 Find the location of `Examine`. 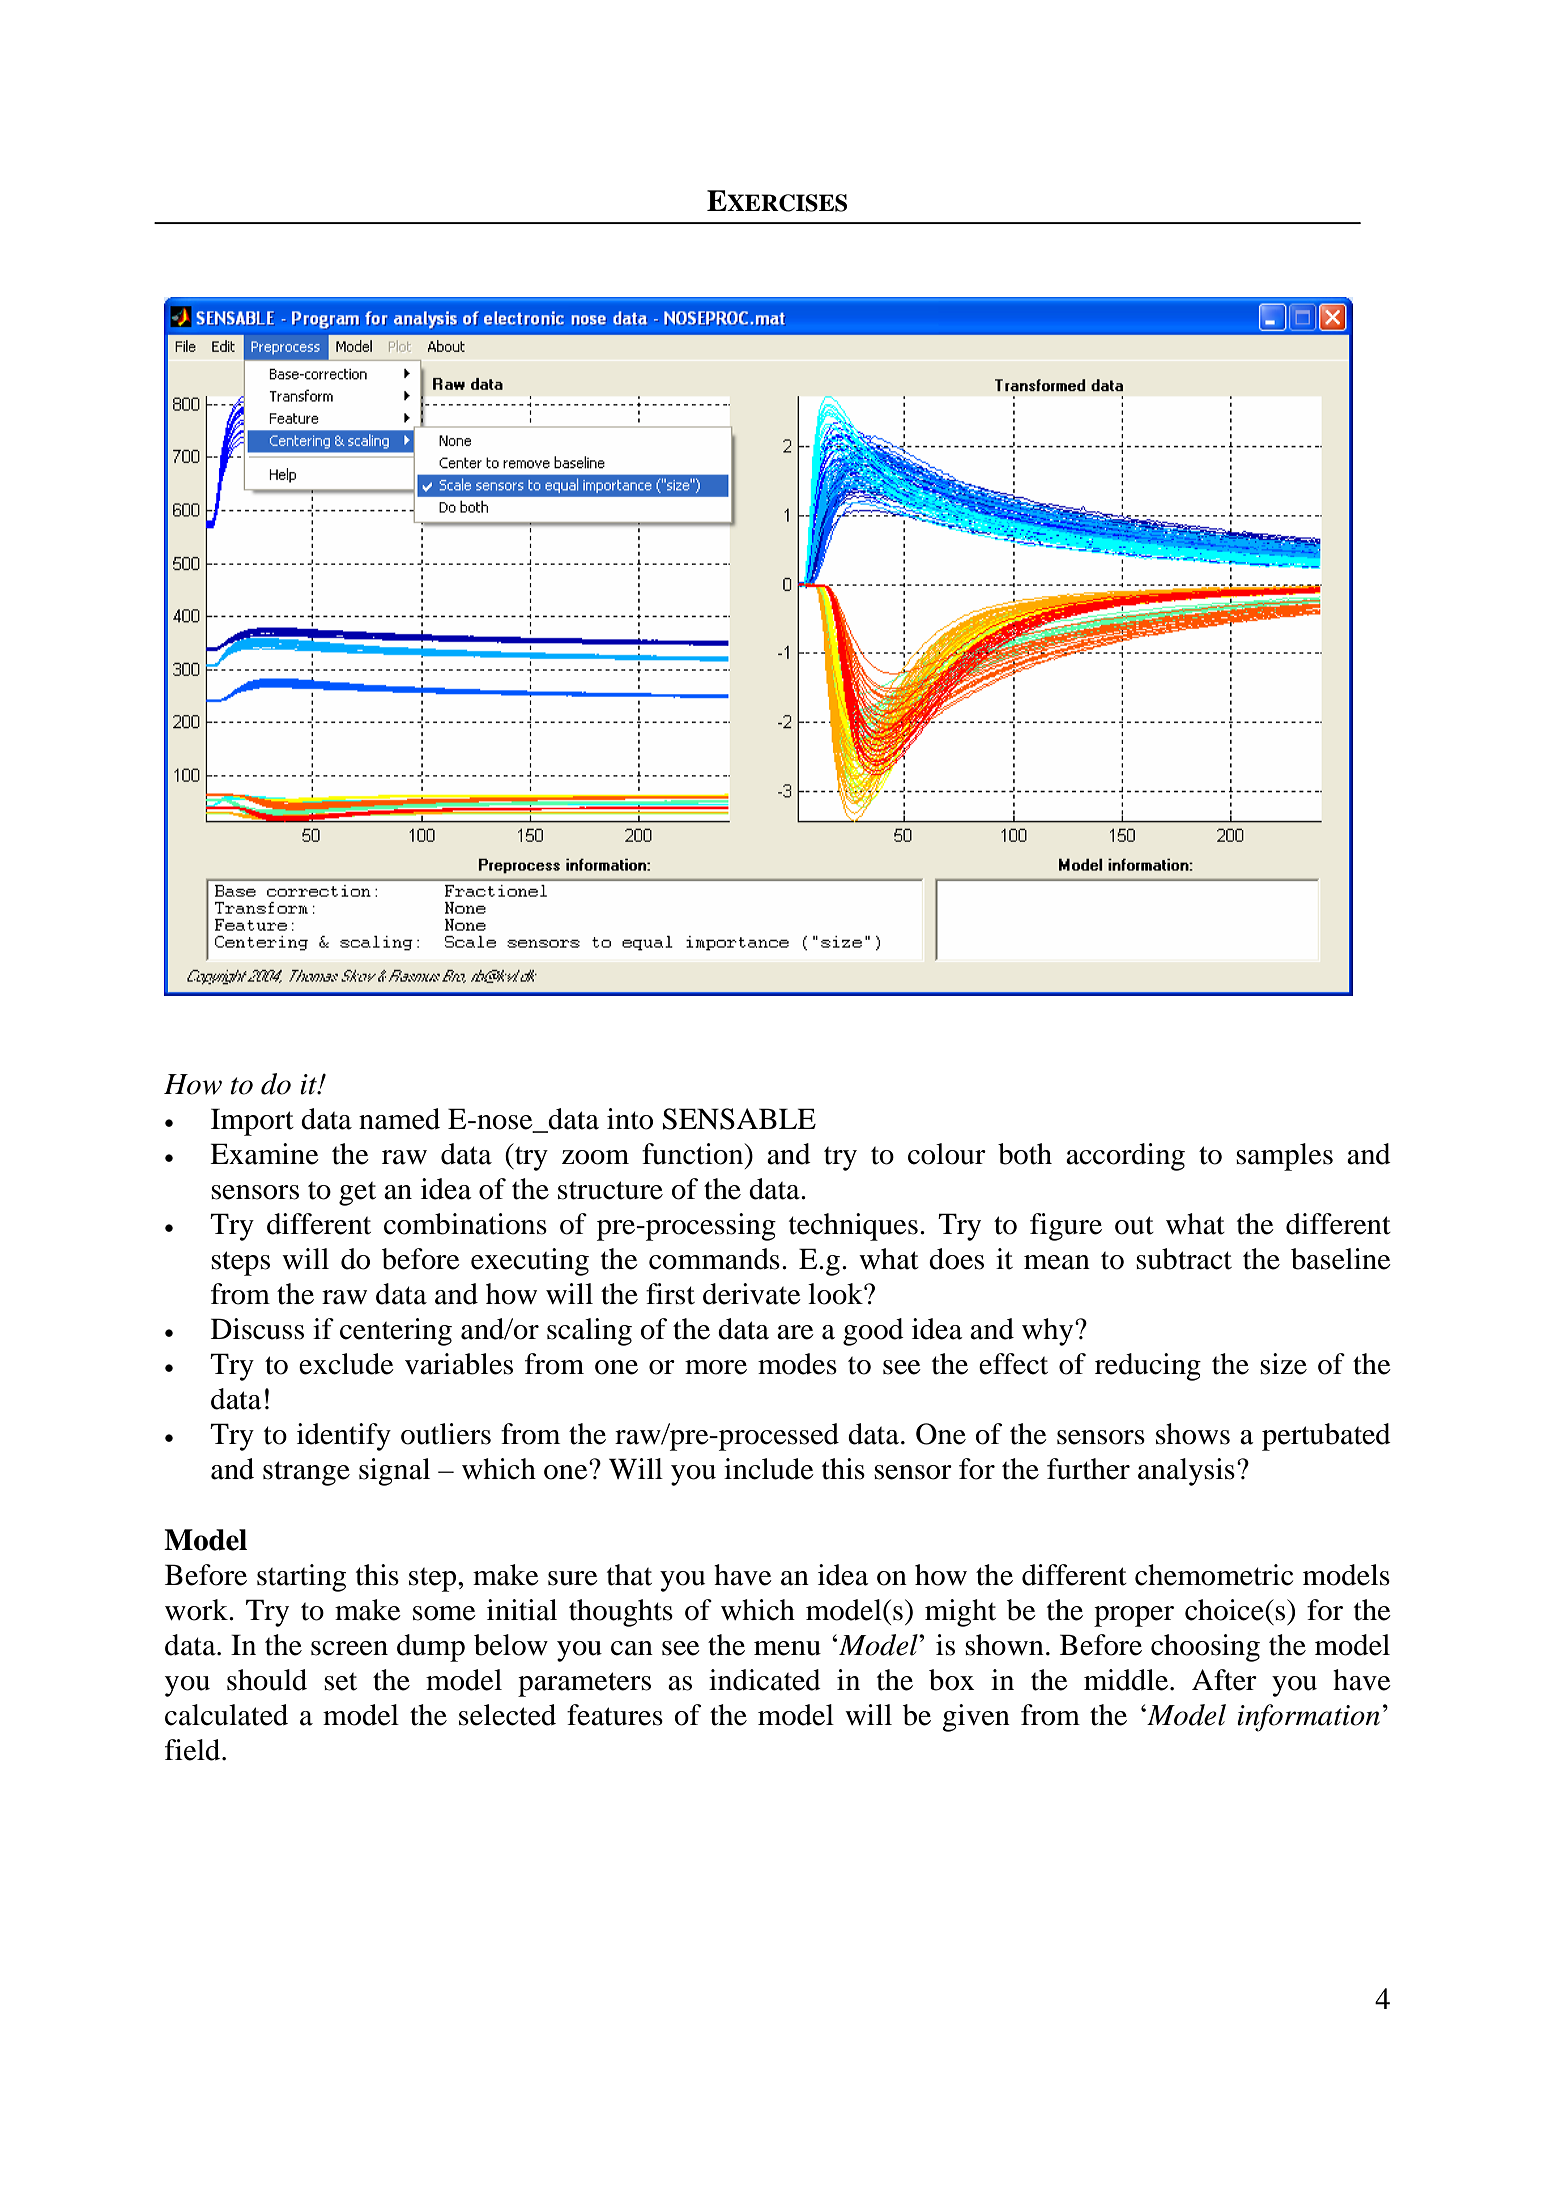

Examine is located at coordinates (264, 1154).
